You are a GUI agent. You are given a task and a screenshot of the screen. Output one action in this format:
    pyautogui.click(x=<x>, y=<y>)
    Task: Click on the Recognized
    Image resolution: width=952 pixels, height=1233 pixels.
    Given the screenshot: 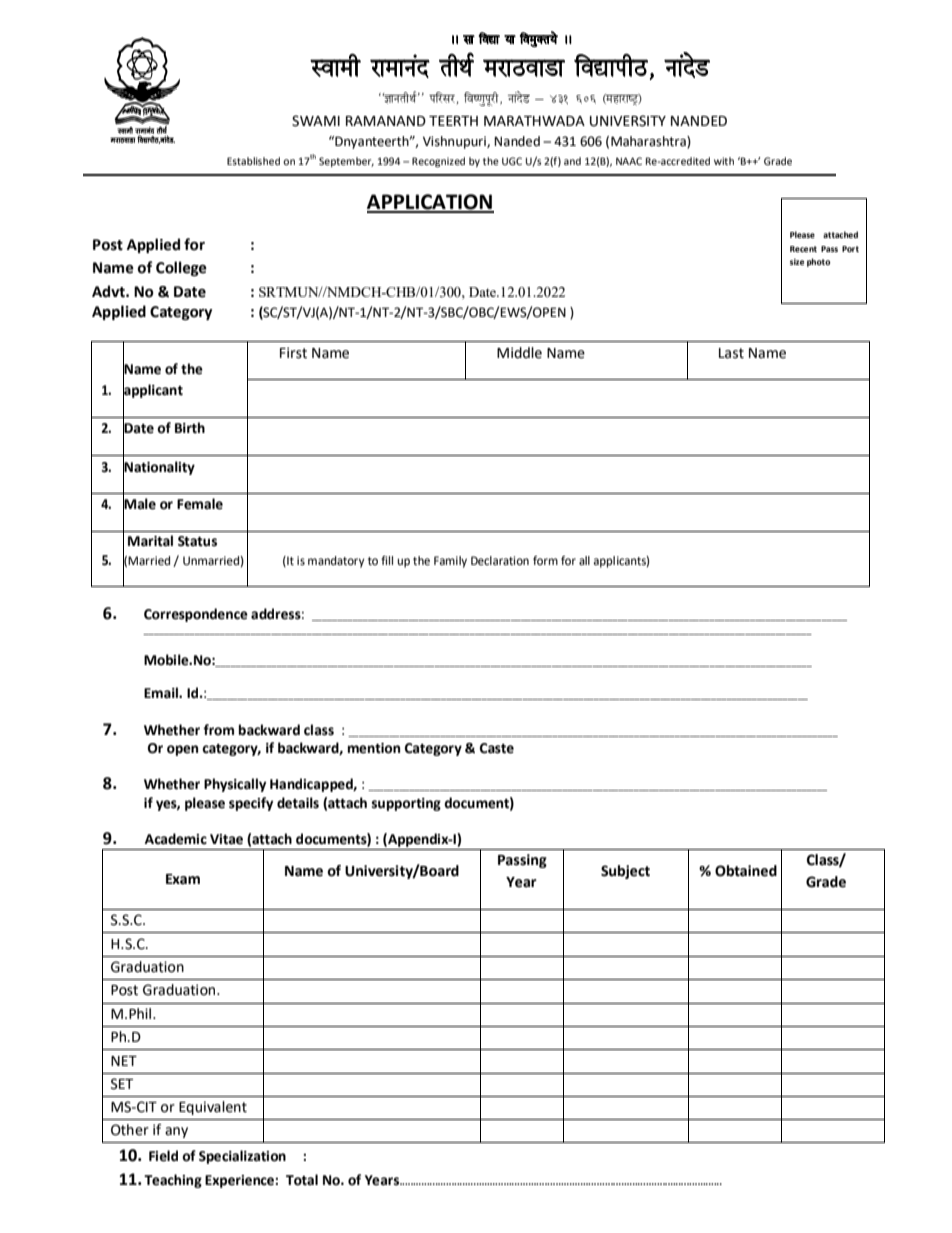 What is the action you would take?
    pyautogui.click(x=438, y=162)
